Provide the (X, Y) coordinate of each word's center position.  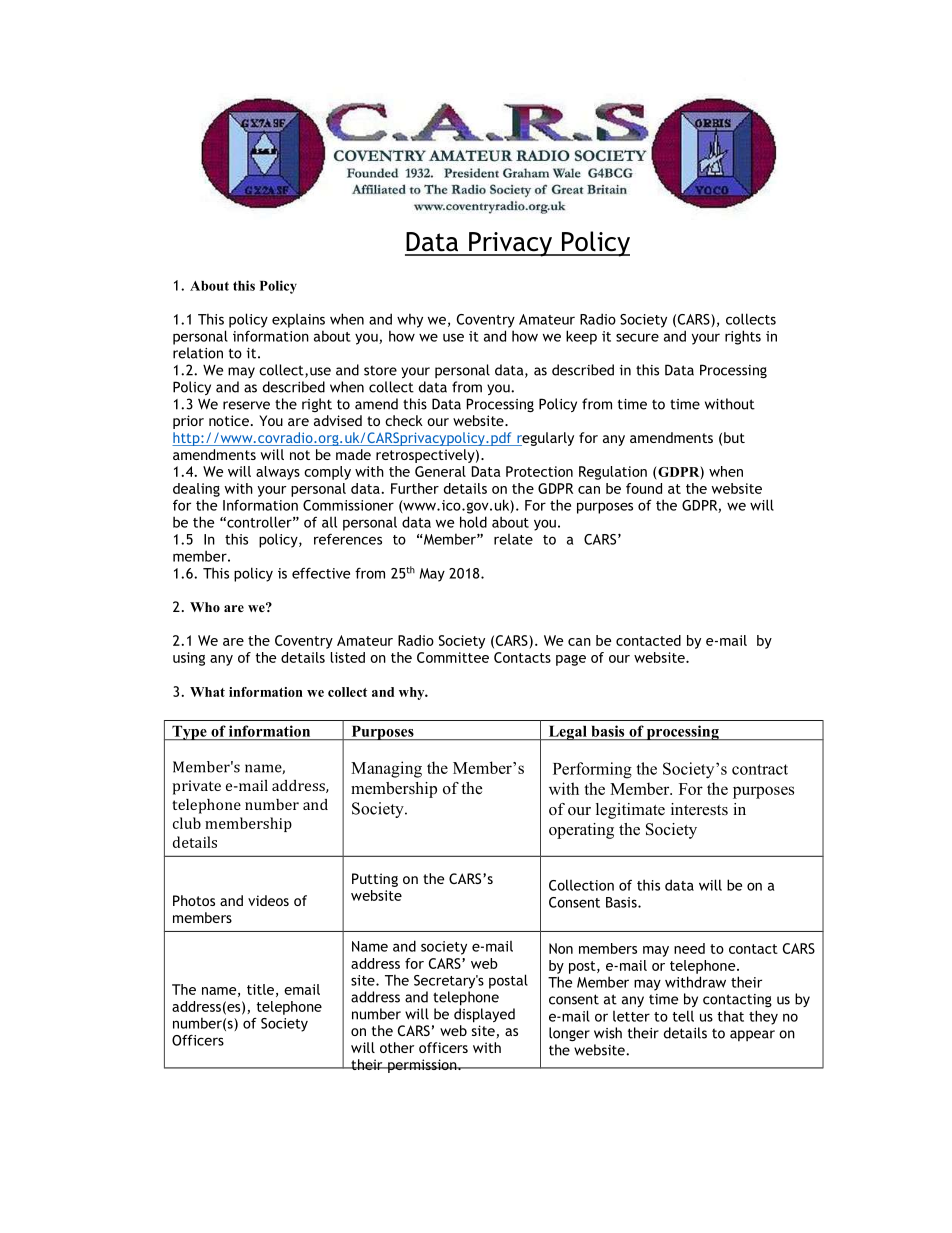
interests (699, 809)
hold (473, 522)
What (207, 692)
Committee (453, 657)
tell (683, 1016)
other (397, 1047)
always (278, 473)
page (571, 660)
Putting (375, 880)
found (644, 488)
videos (268, 900)
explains (298, 321)
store (380, 370)
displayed (484, 1015)
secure (637, 337)
